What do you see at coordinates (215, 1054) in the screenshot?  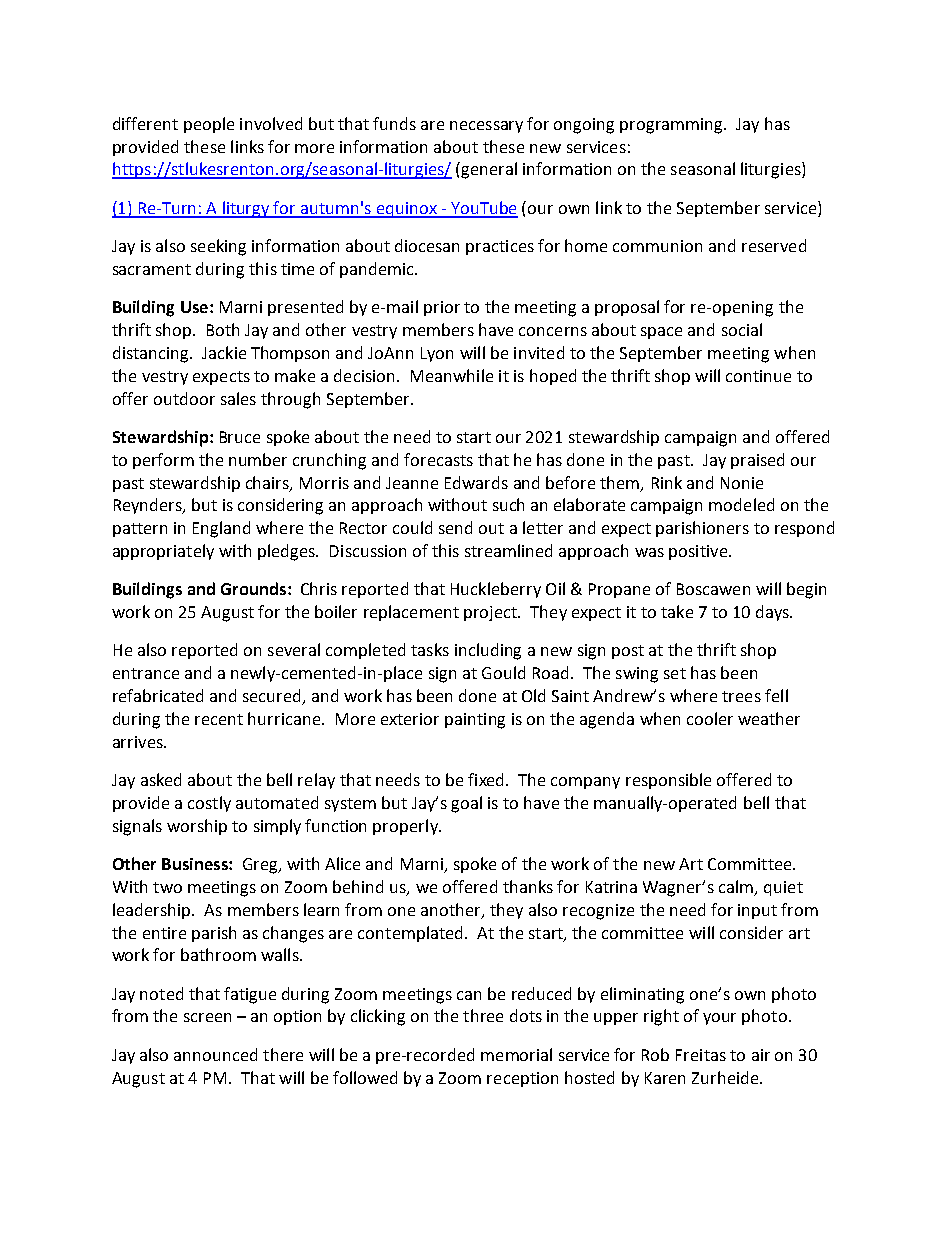 I see `announced` at bounding box center [215, 1054].
